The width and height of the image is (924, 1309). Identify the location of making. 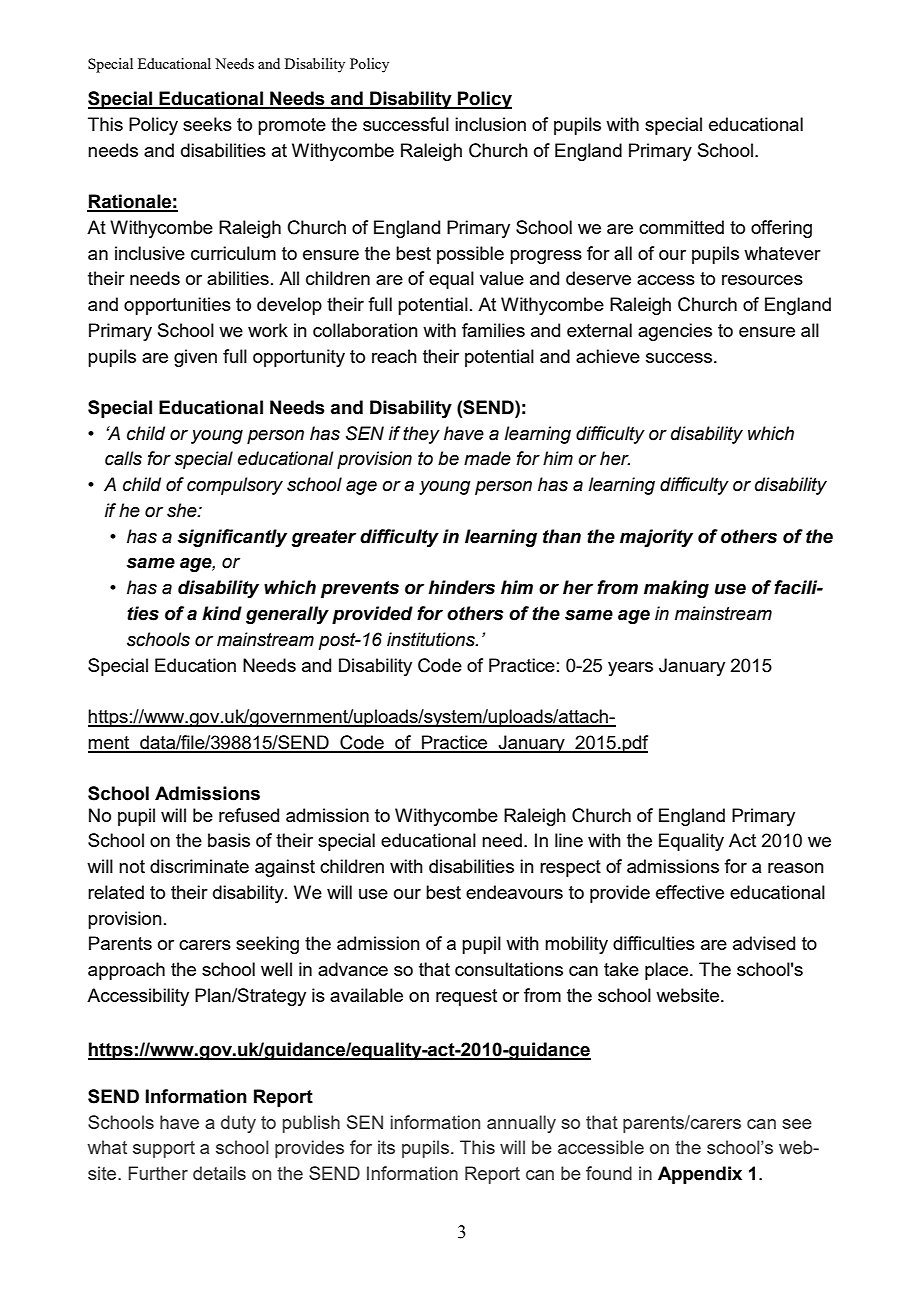
(676, 589).
